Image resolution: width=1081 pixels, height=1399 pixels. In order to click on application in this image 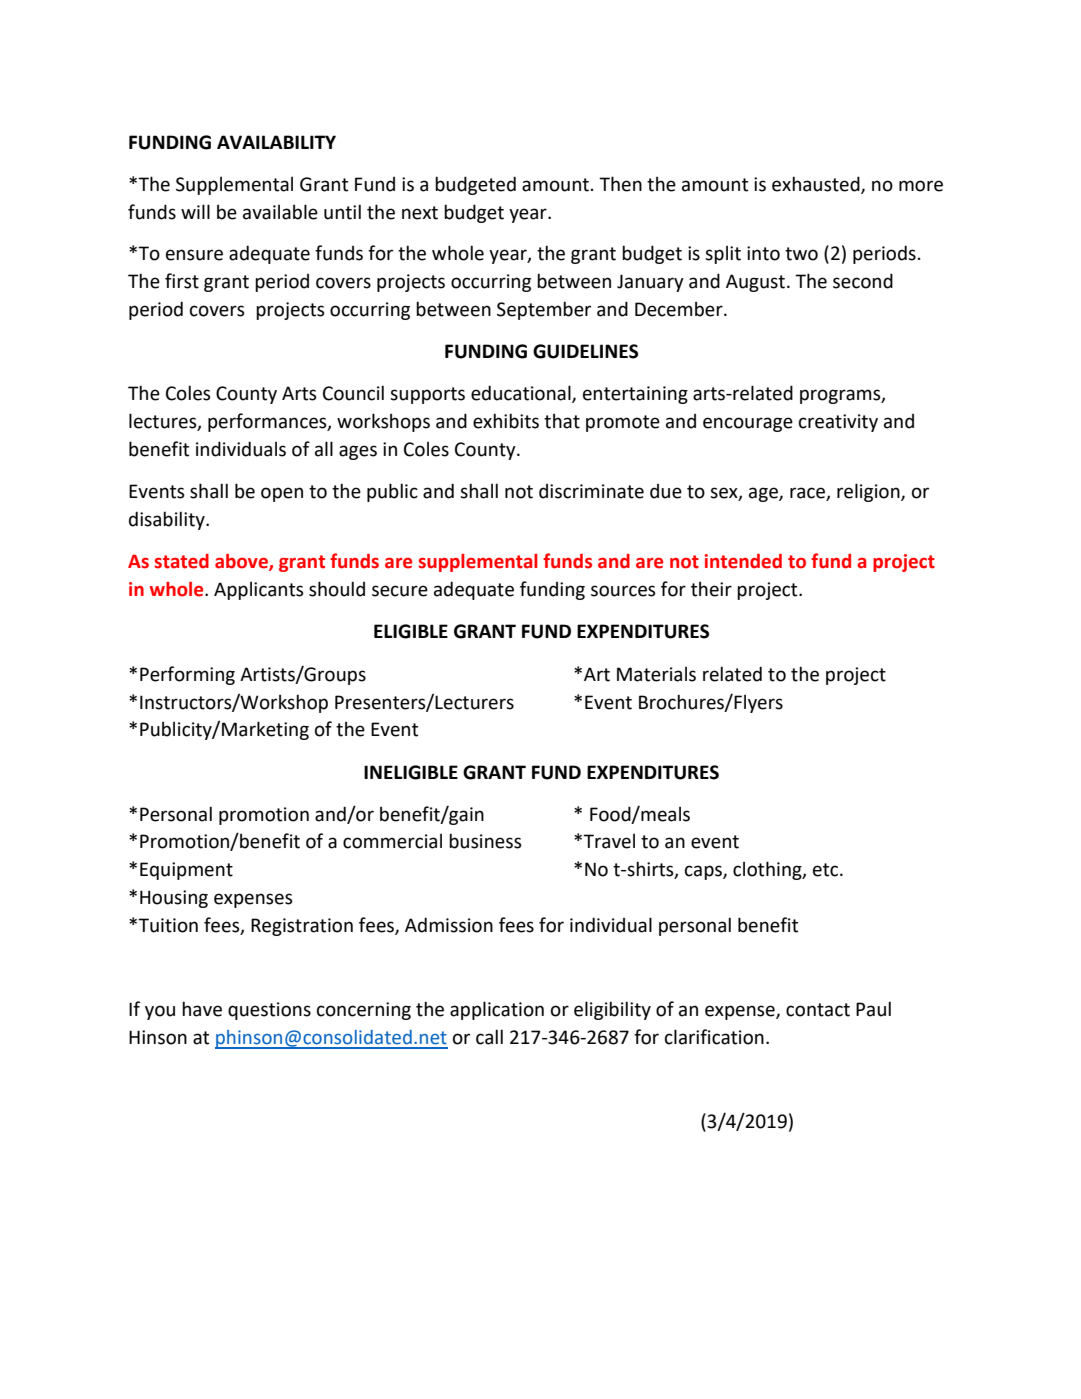, I will do `click(497, 1010)`.
